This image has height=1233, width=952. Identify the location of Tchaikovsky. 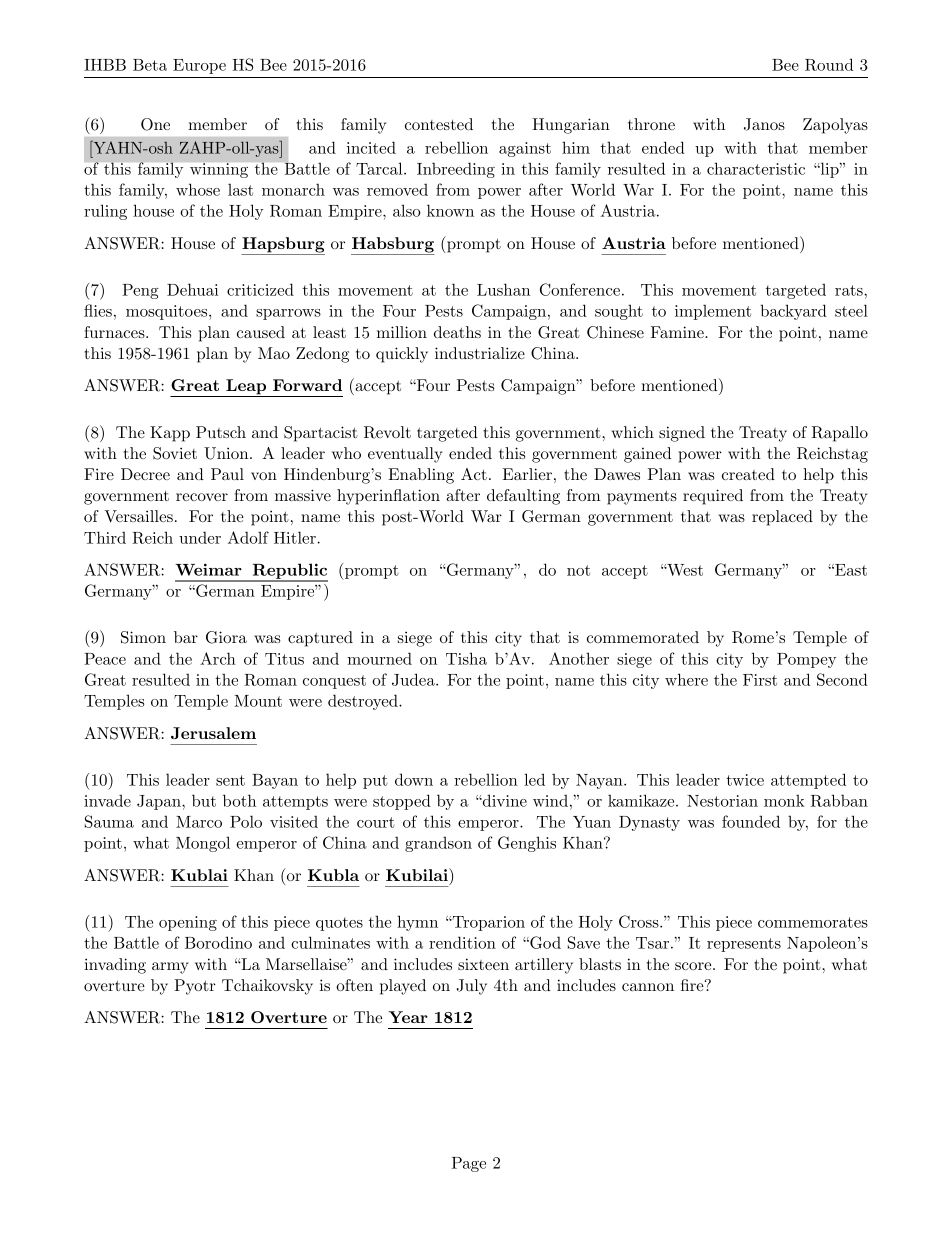
(267, 987).
